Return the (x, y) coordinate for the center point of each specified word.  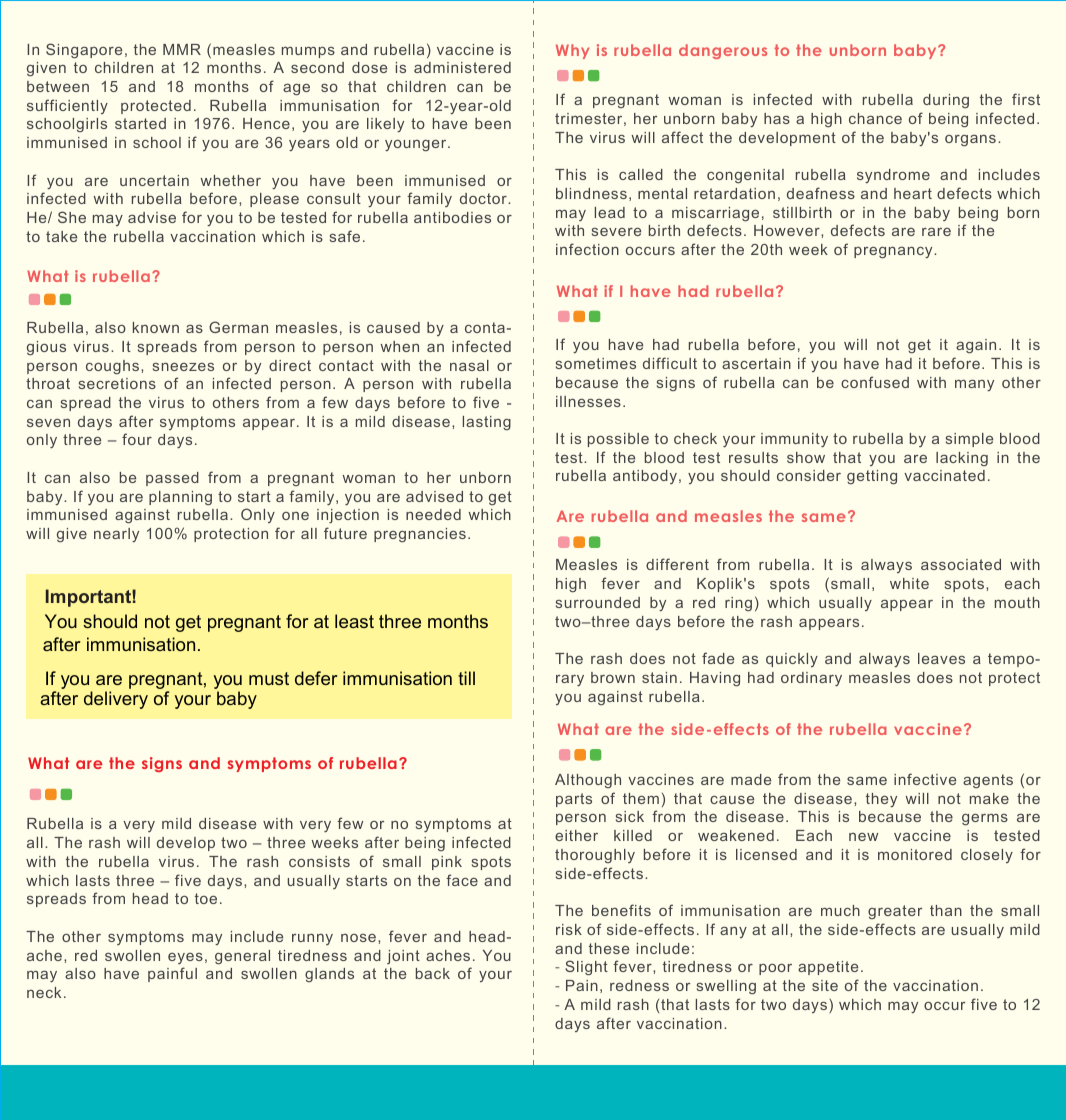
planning (180, 498)
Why (572, 51)
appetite (828, 968)
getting (872, 477)
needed (433, 514)
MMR (182, 49)
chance (875, 118)
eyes (185, 958)
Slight (586, 968)
